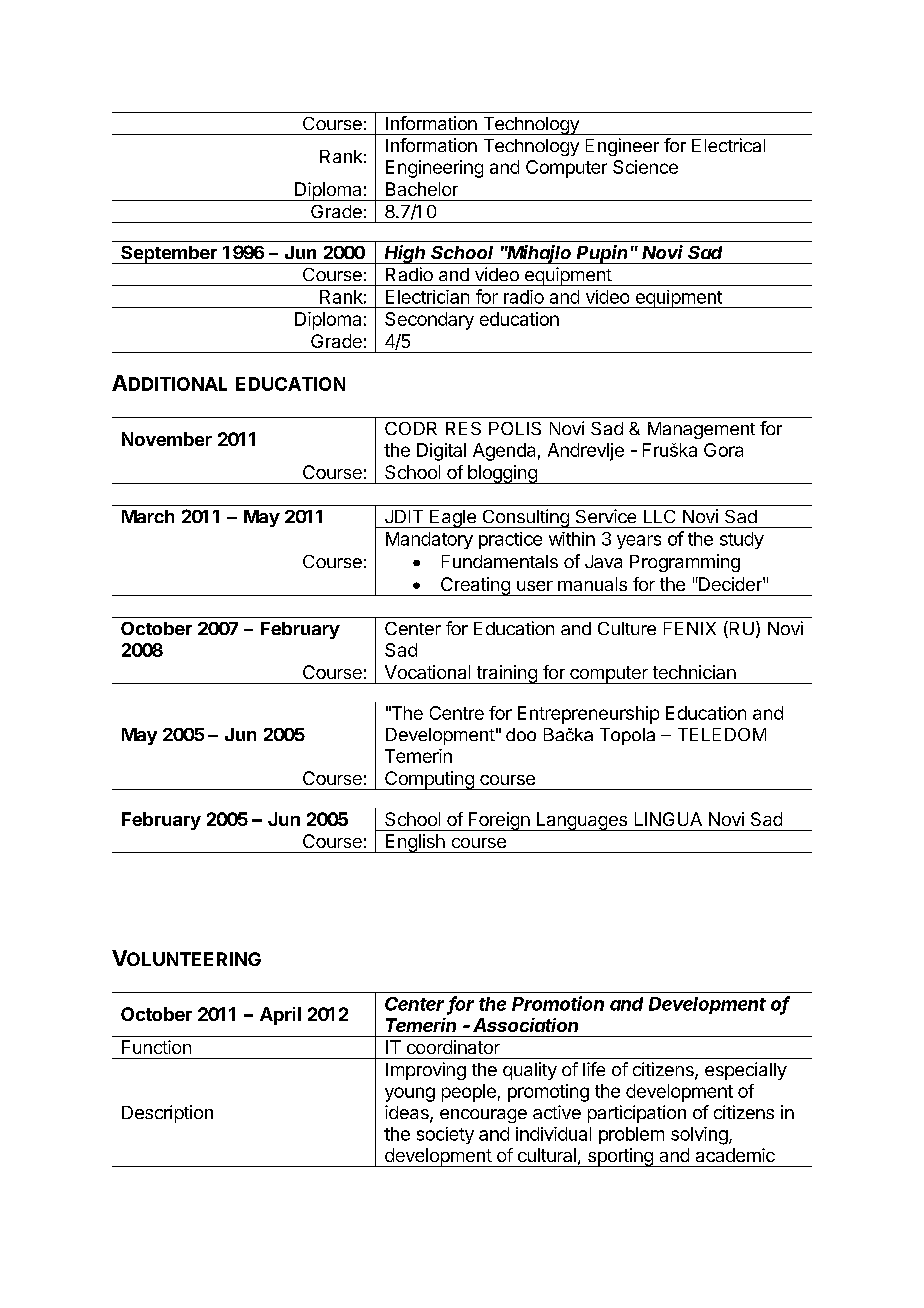  What do you see at coordinates (169, 255) in the document?
I see `September` at bounding box center [169, 255].
